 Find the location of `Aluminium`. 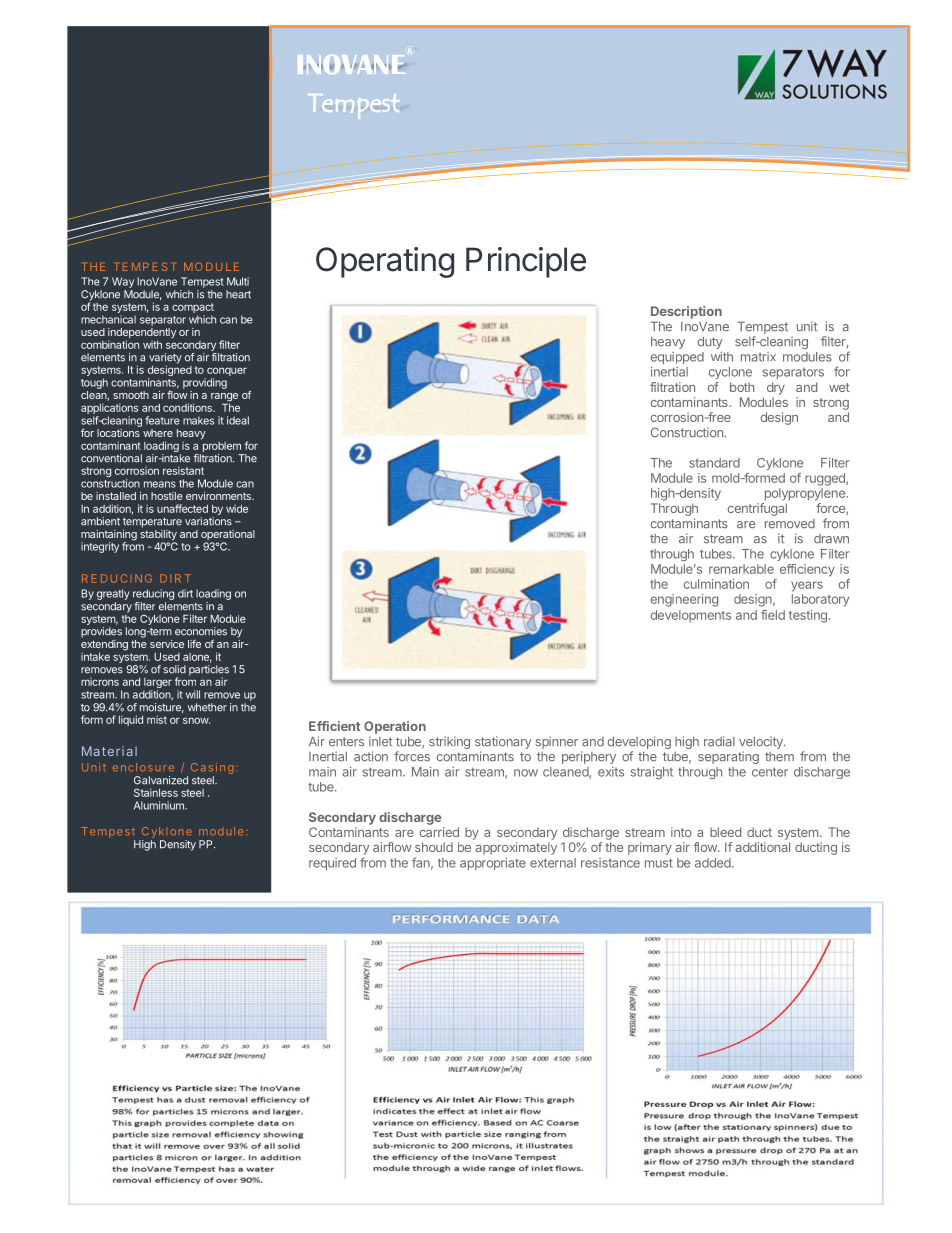

Aluminium is located at coordinates (160, 805).
